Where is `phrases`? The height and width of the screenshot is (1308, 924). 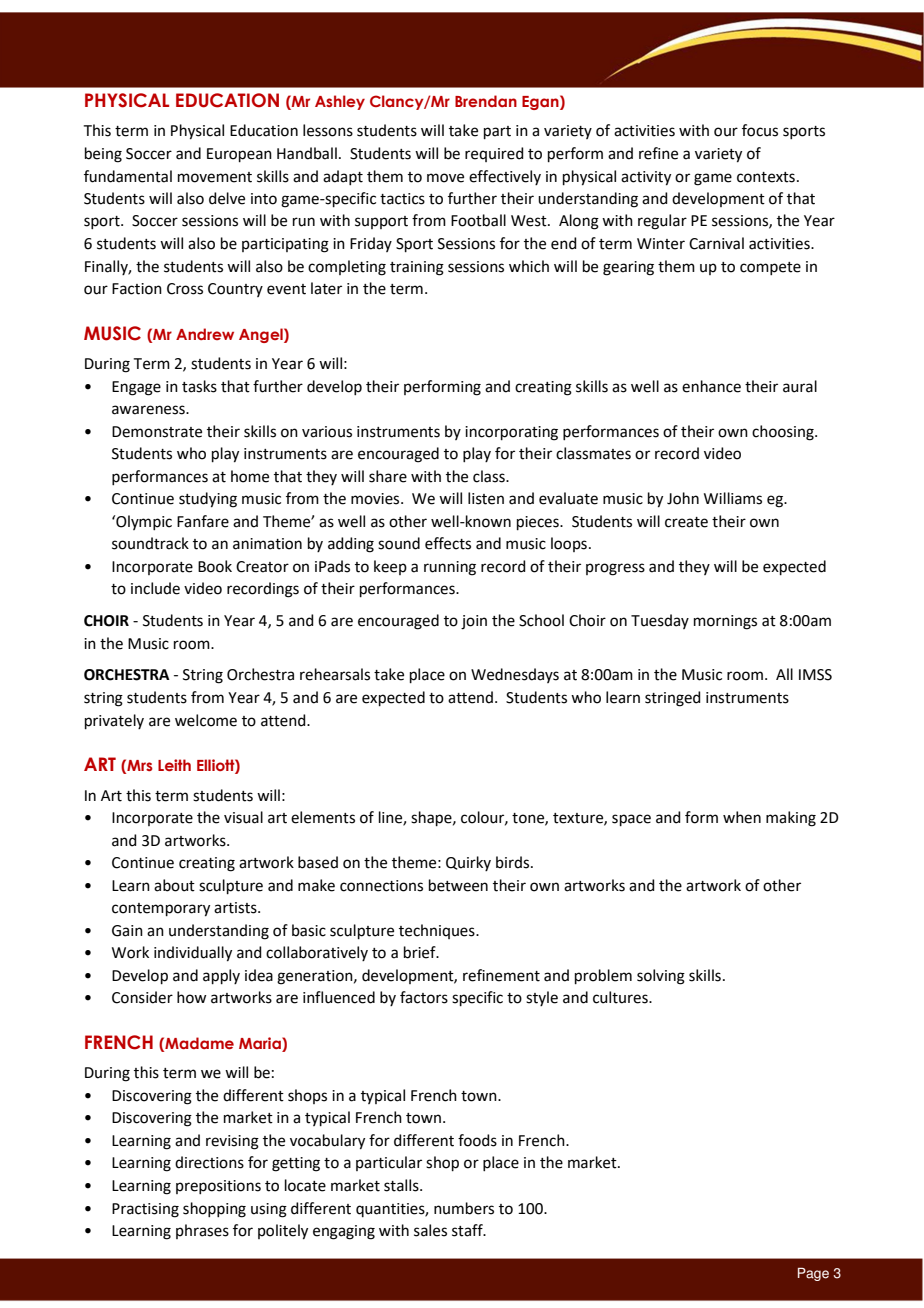 phrases is located at coordinates (202, 1231).
